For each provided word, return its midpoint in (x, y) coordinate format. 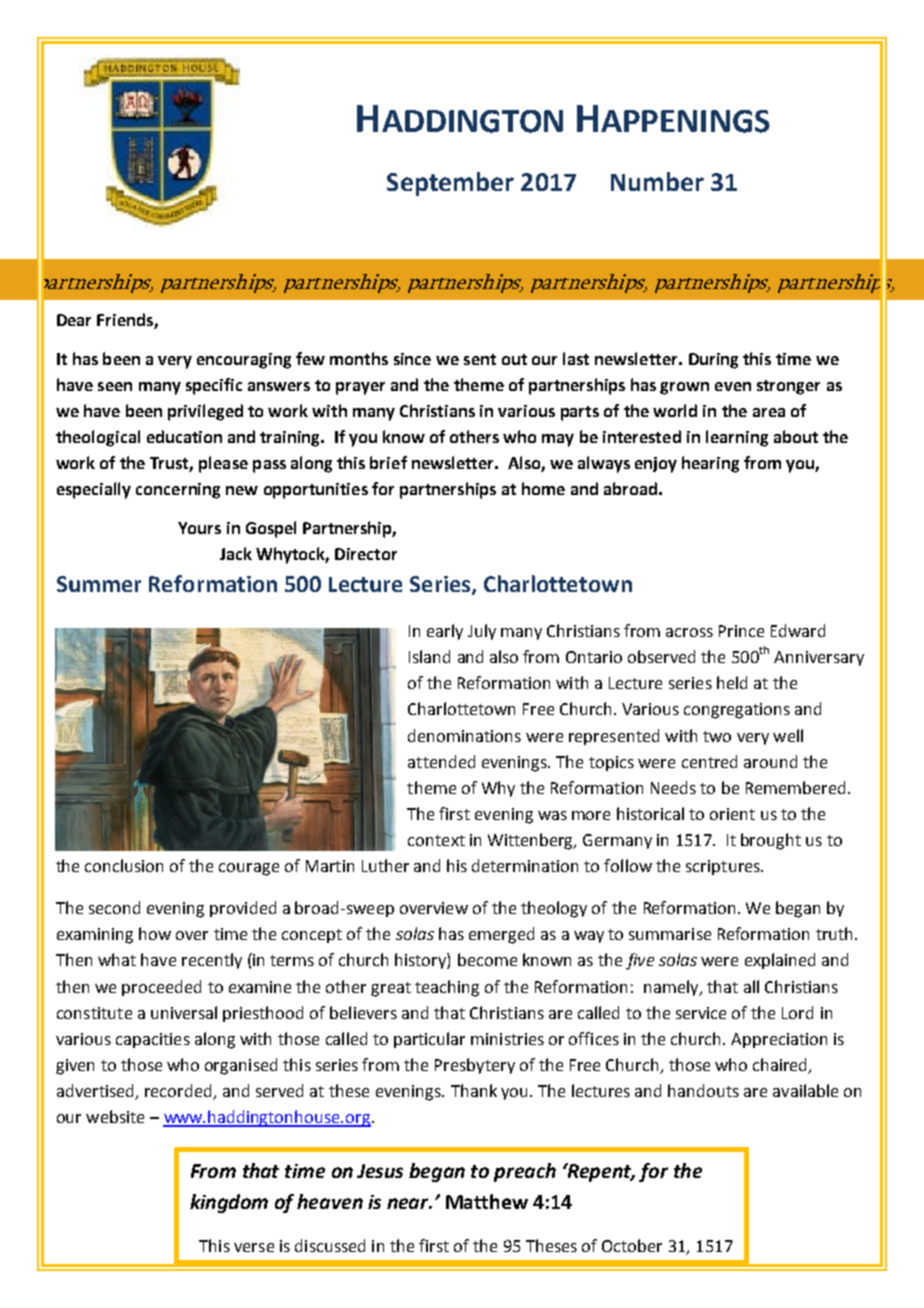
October (632, 1245)
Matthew (487, 1201)
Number (657, 181)
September (450, 184)
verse (254, 1247)
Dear (74, 320)
